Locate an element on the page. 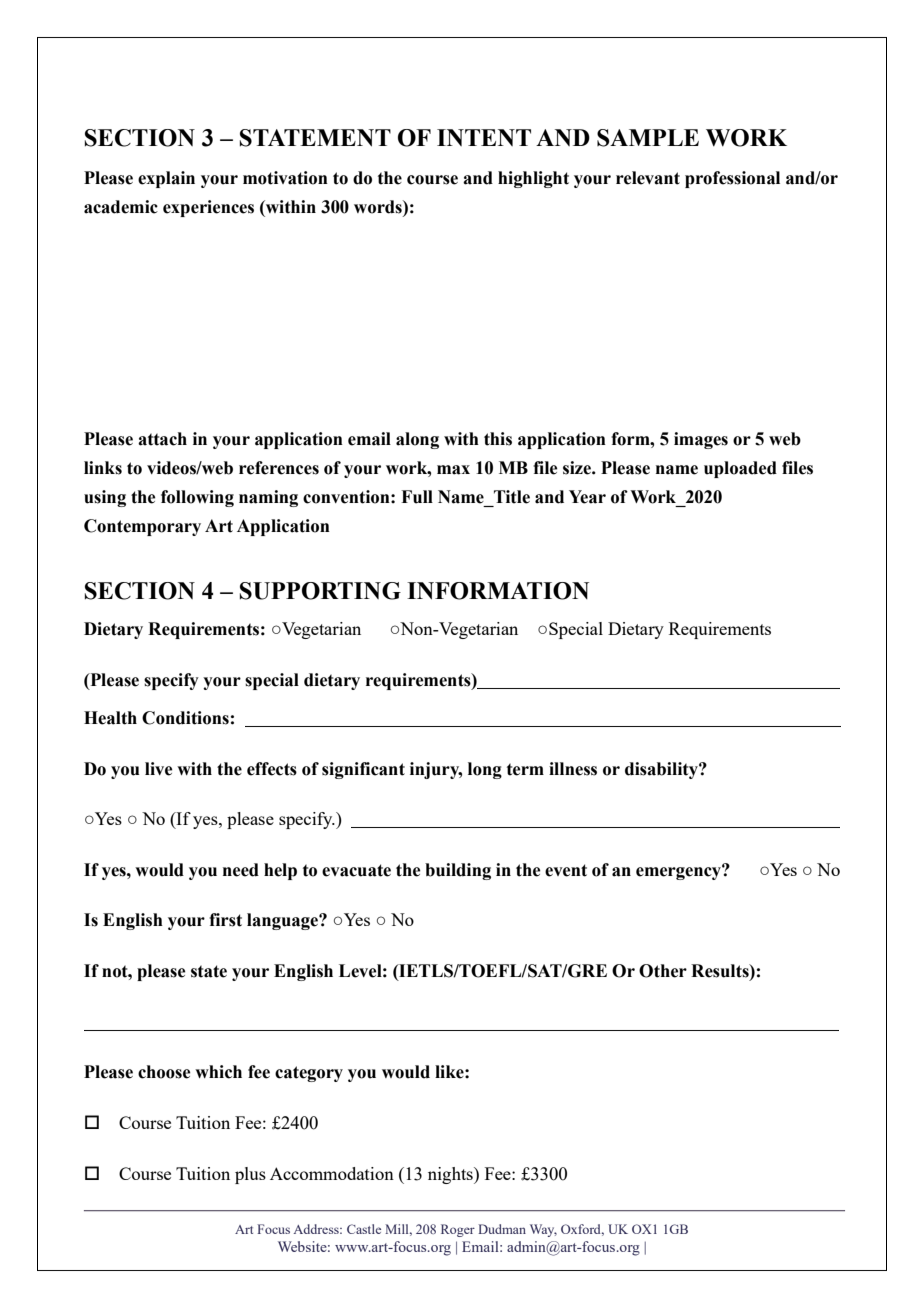 The height and width of the page is (1308, 924). need is located at coordinates (241, 870).
